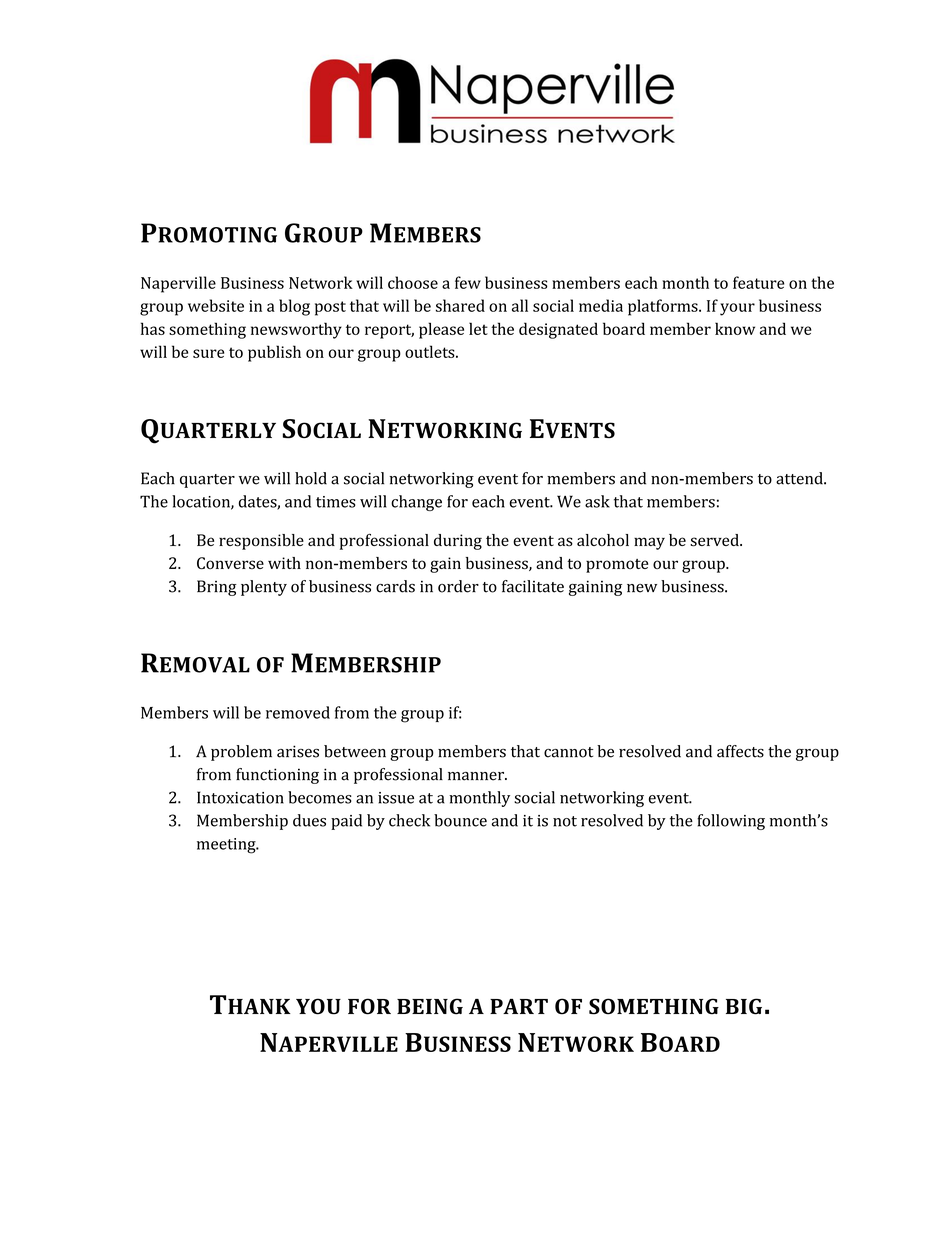  Describe the element at coordinates (737, 309) in the screenshot. I see `your` at that location.
